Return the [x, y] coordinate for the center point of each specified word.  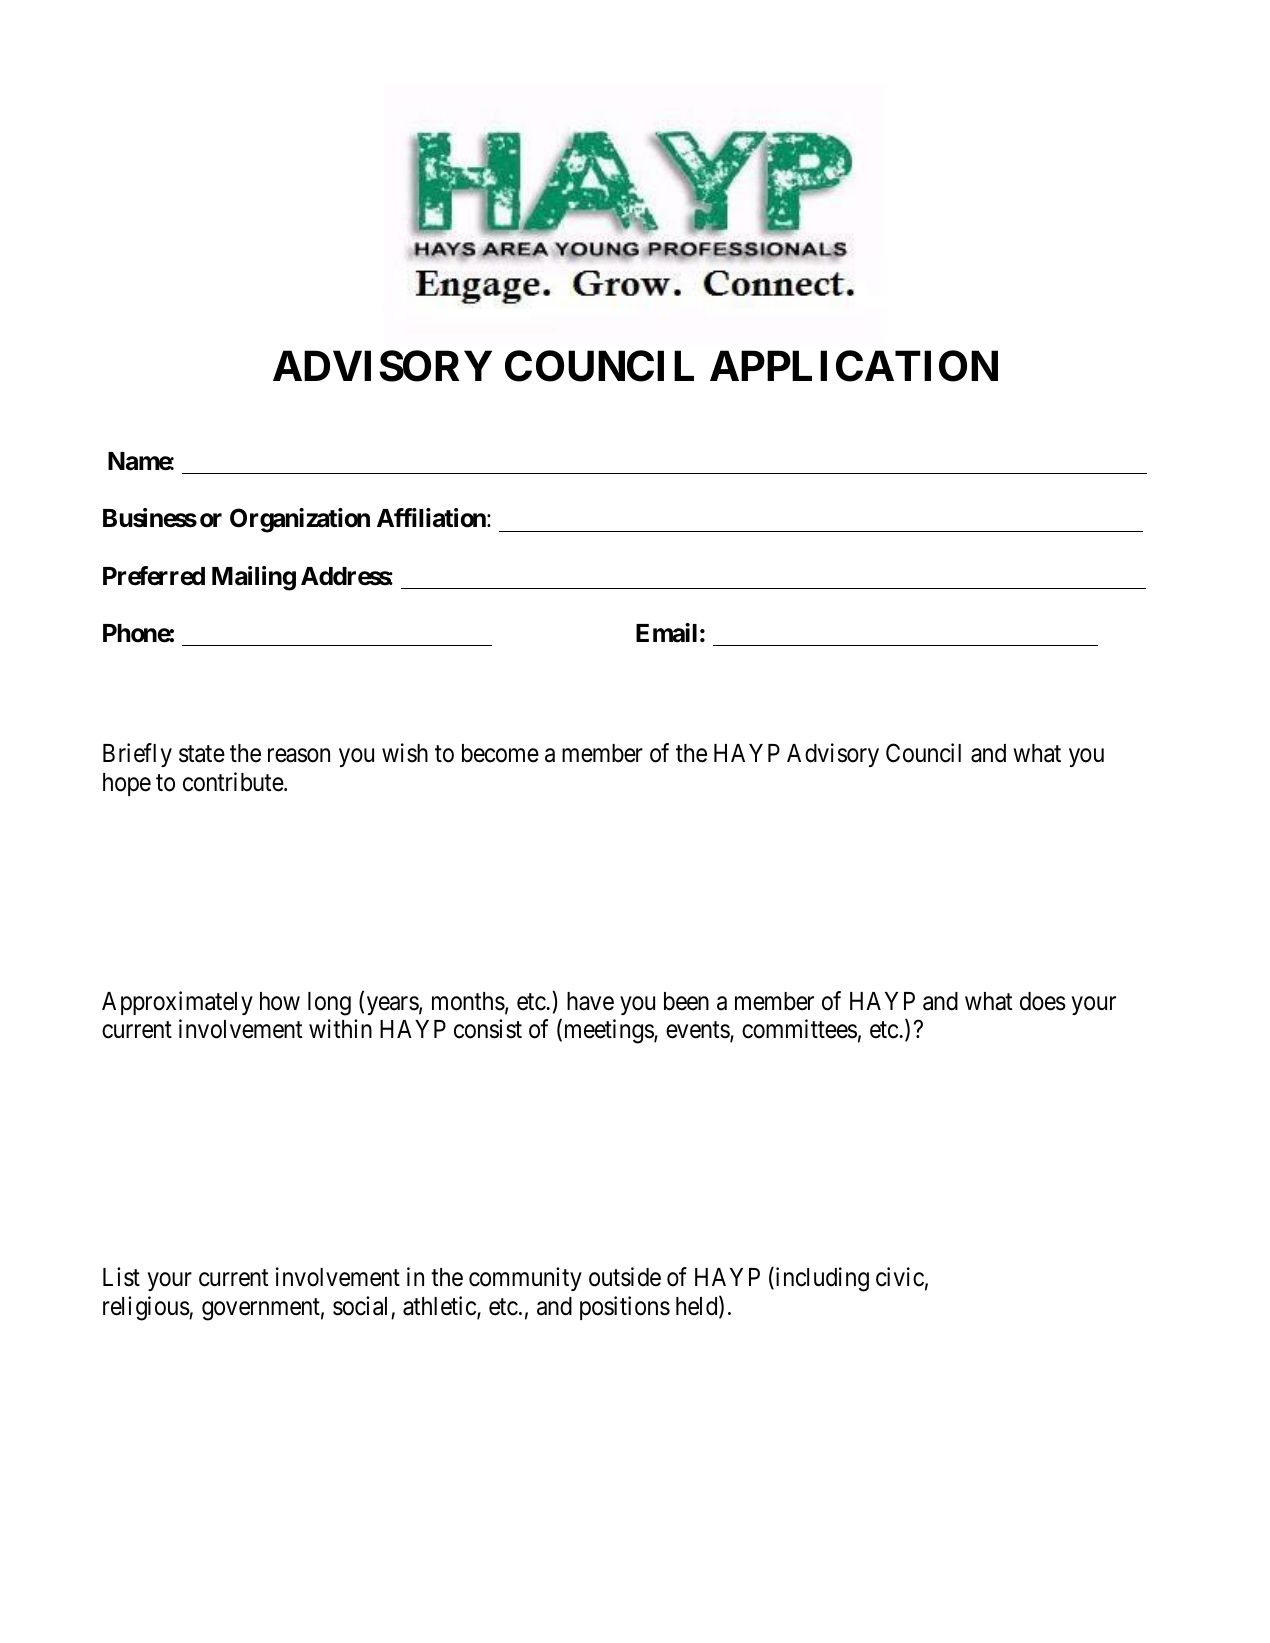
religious [146, 1308]
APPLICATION [854, 366]
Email [666, 633]
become [500, 753]
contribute [234, 782]
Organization [300, 520]
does [1043, 1001]
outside [625, 1277]
